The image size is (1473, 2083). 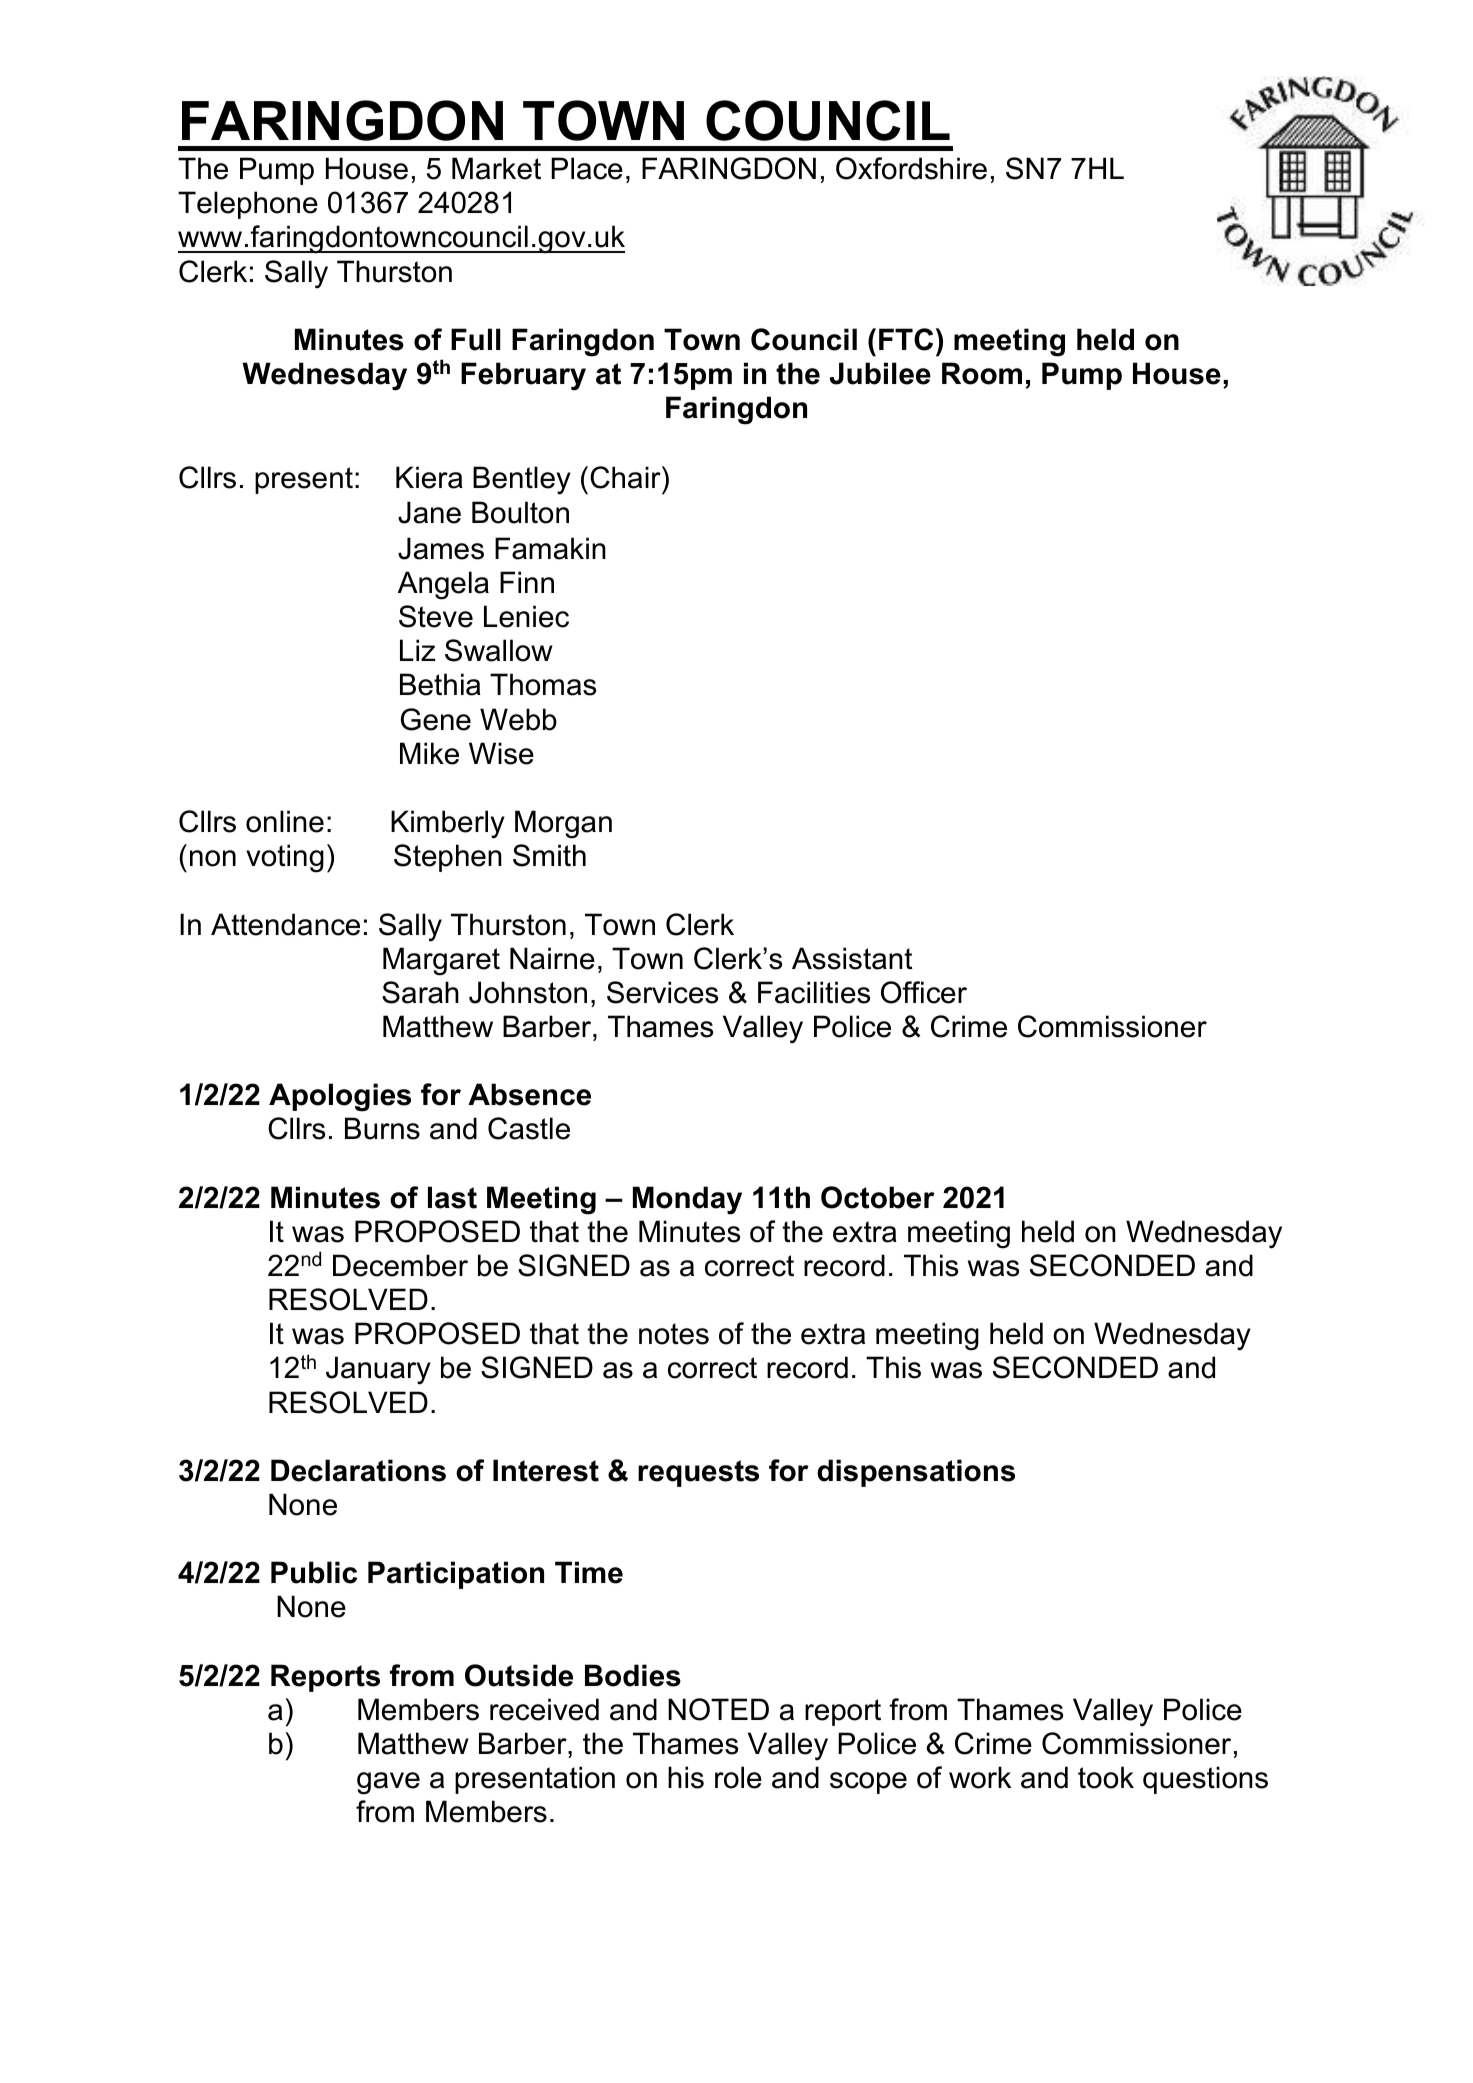 What do you see at coordinates (911, 168) in the screenshot?
I see `Oxfordshire` at bounding box center [911, 168].
